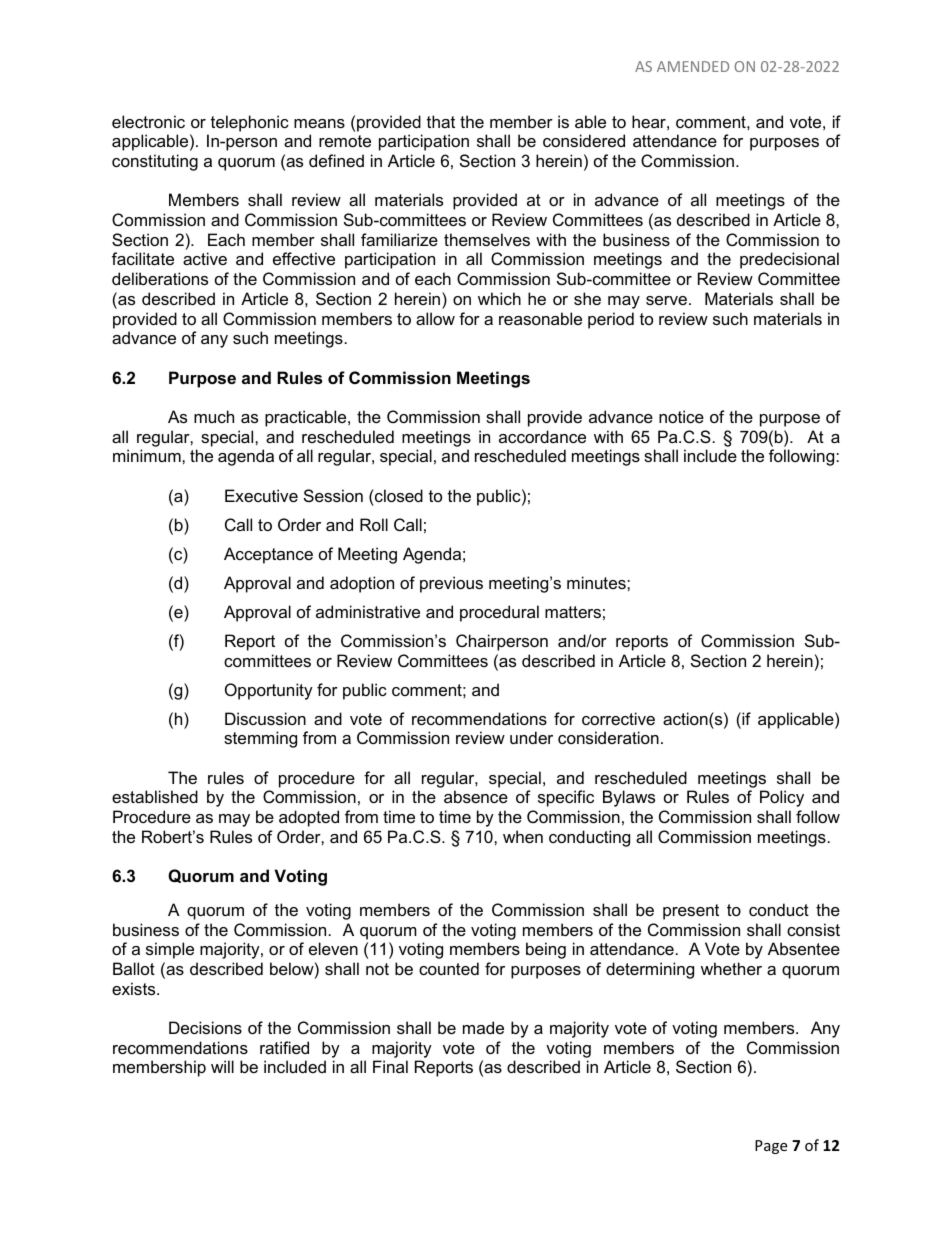  I want to click on that, so click(441, 121).
